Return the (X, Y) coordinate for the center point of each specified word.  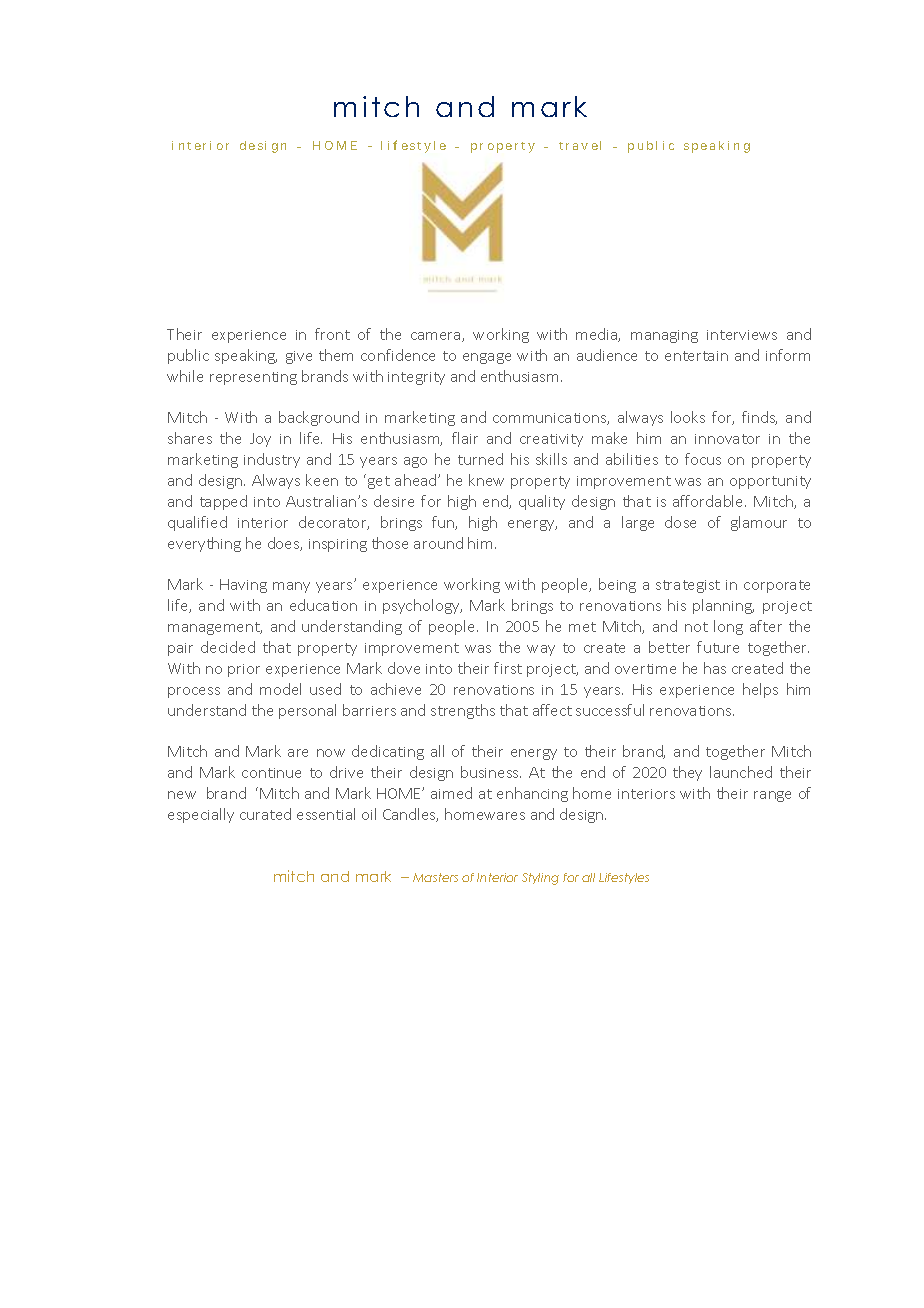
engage (487, 358)
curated (265, 814)
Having (243, 586)
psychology (422, 606)
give (299, 357)
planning (723, 606)
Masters (435, 877)
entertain (696, 356)
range (772, 796)
